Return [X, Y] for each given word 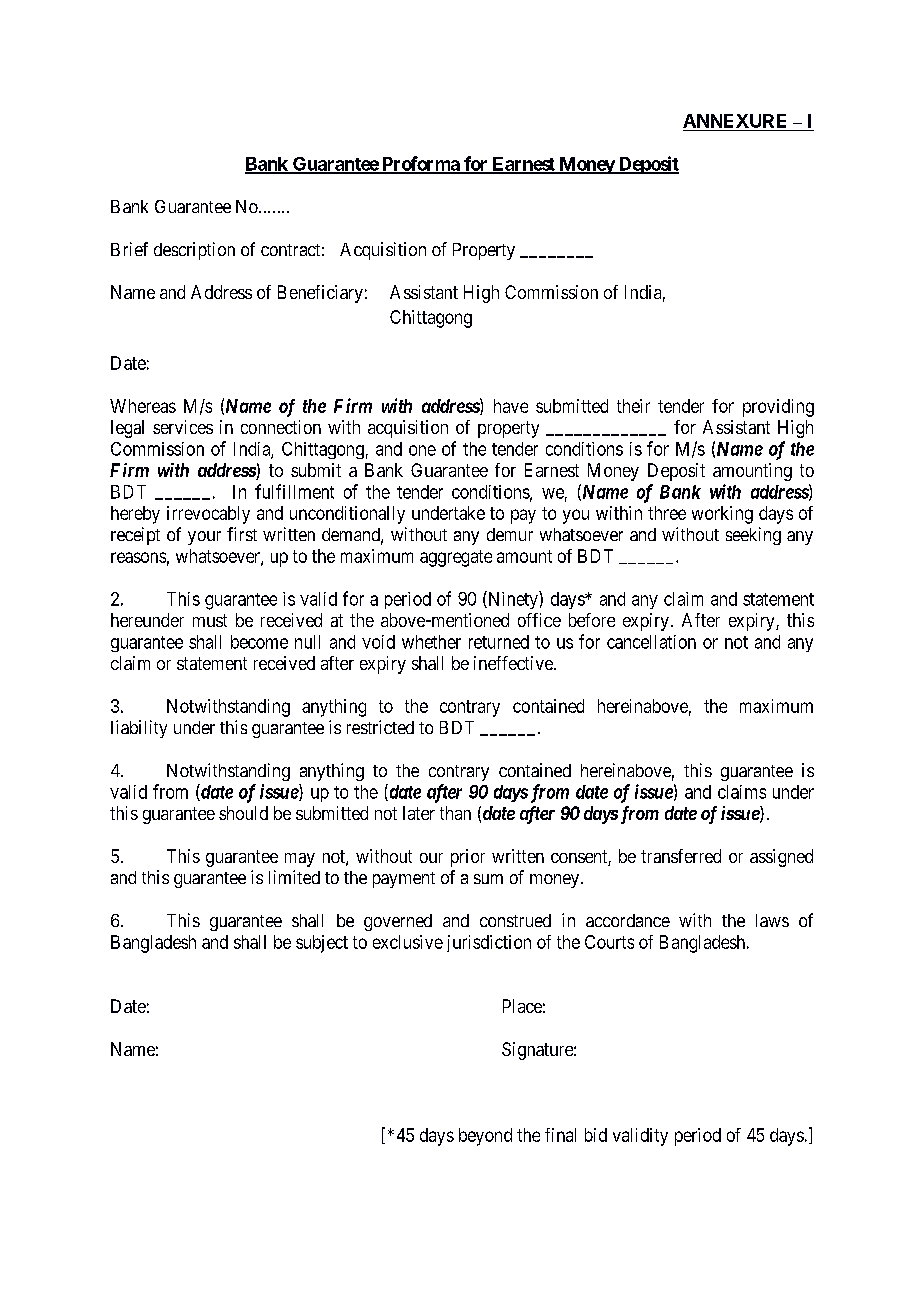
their [633, 406]
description [194, 251]
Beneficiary [320, 294]
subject [322, 944]
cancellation [651, 642]
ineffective [514, 663]
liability [139, 729]
